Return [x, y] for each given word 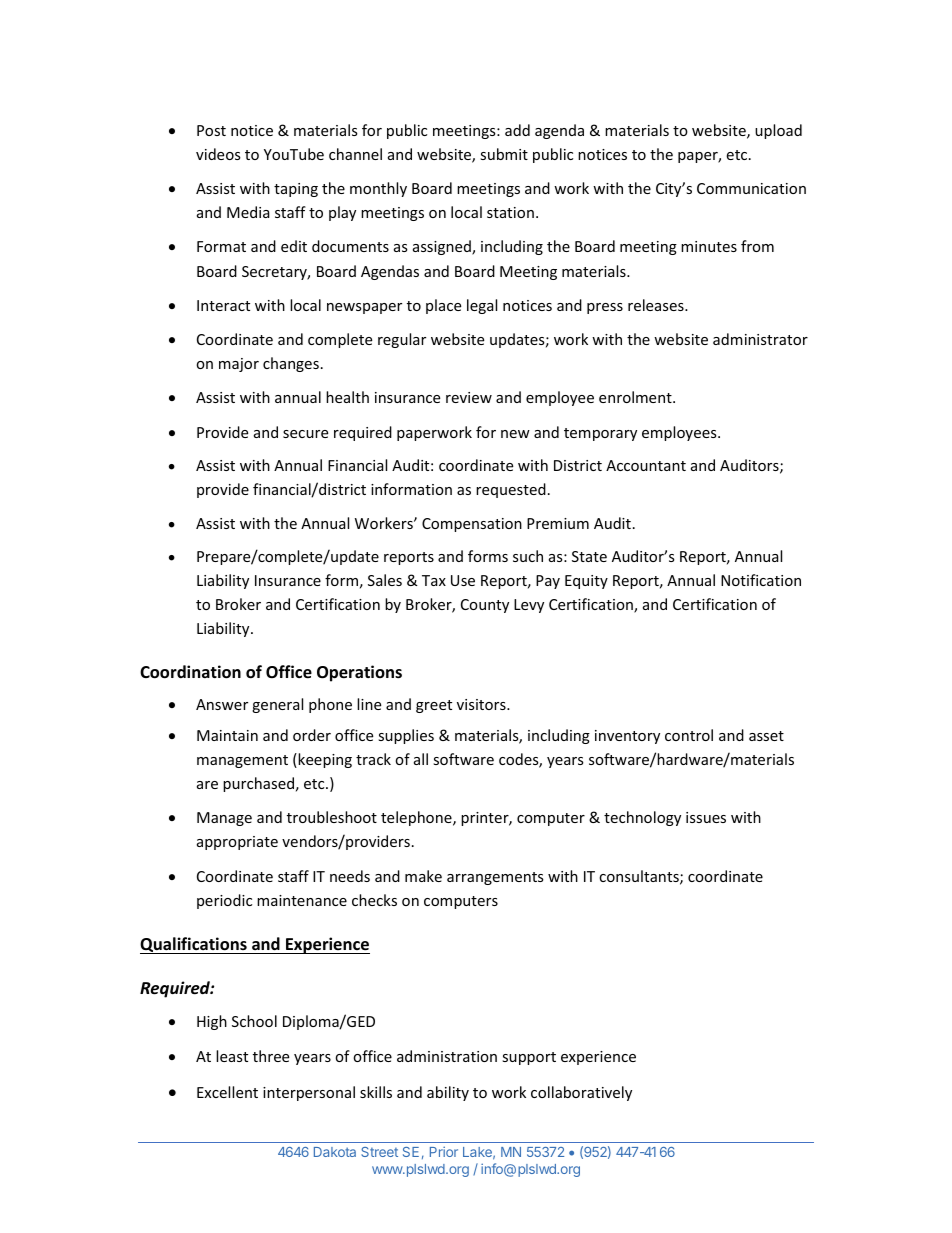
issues [706, 817]
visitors [482, 704]
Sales [385, 580]
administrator [760, 339]
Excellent [227, 1092]
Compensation [472, 525]
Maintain [227, 735]
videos [218, 154]
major [239, 365]
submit [504, 154]
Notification [761, 580]
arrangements [495, 878]
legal [482, 306]
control [689, 735]
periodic [224, 901]
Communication [751, 188]
